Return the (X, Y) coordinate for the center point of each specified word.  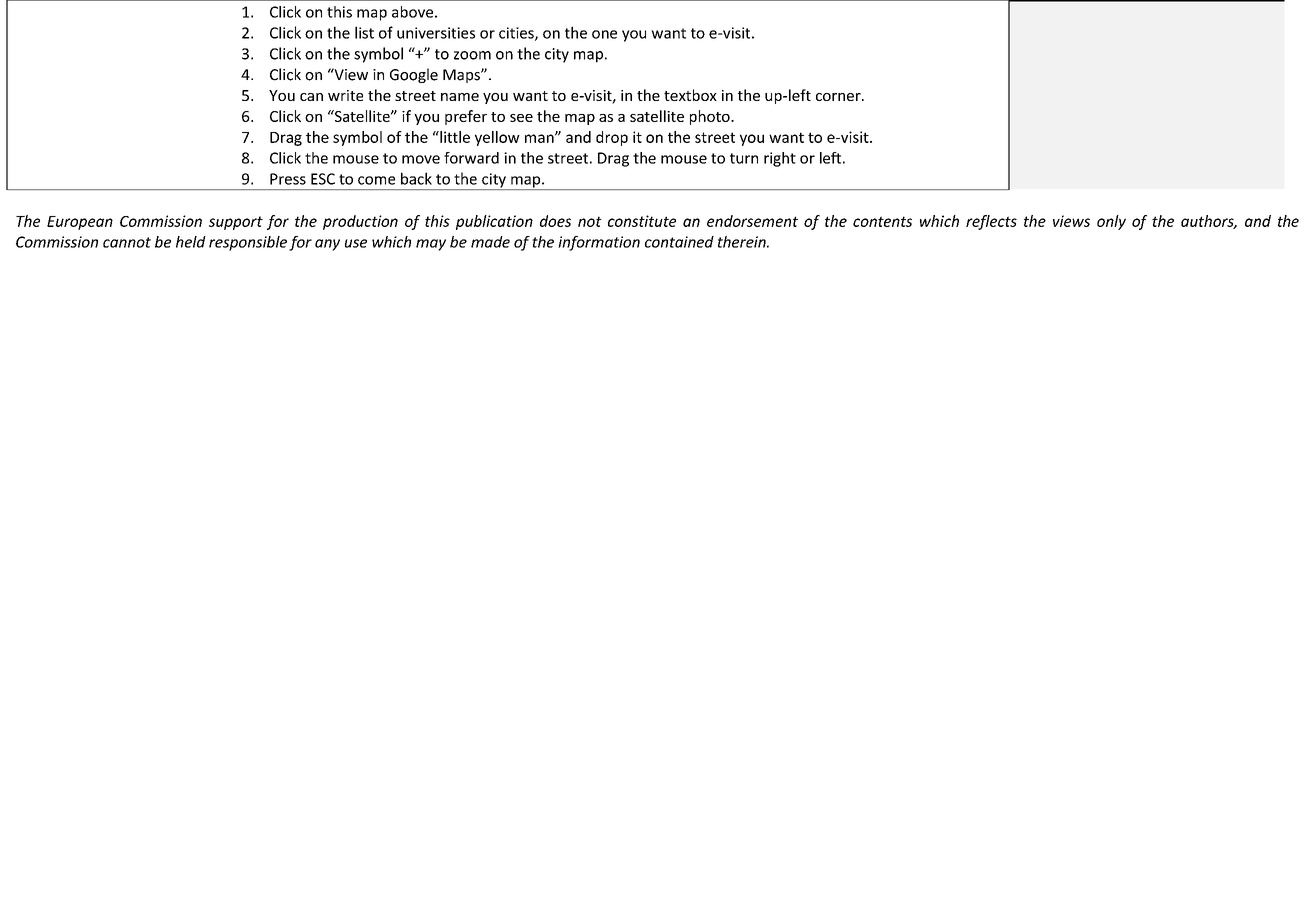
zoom (472, 55)
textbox (690, 95)
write (345, 95)
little (454, 137)
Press (288, 179)
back (416, 178)
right (780, 159)
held (191, 242)
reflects (991, 222)
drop (612, 138)
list (364, 32)
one (604, 34)
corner (839, 97)
